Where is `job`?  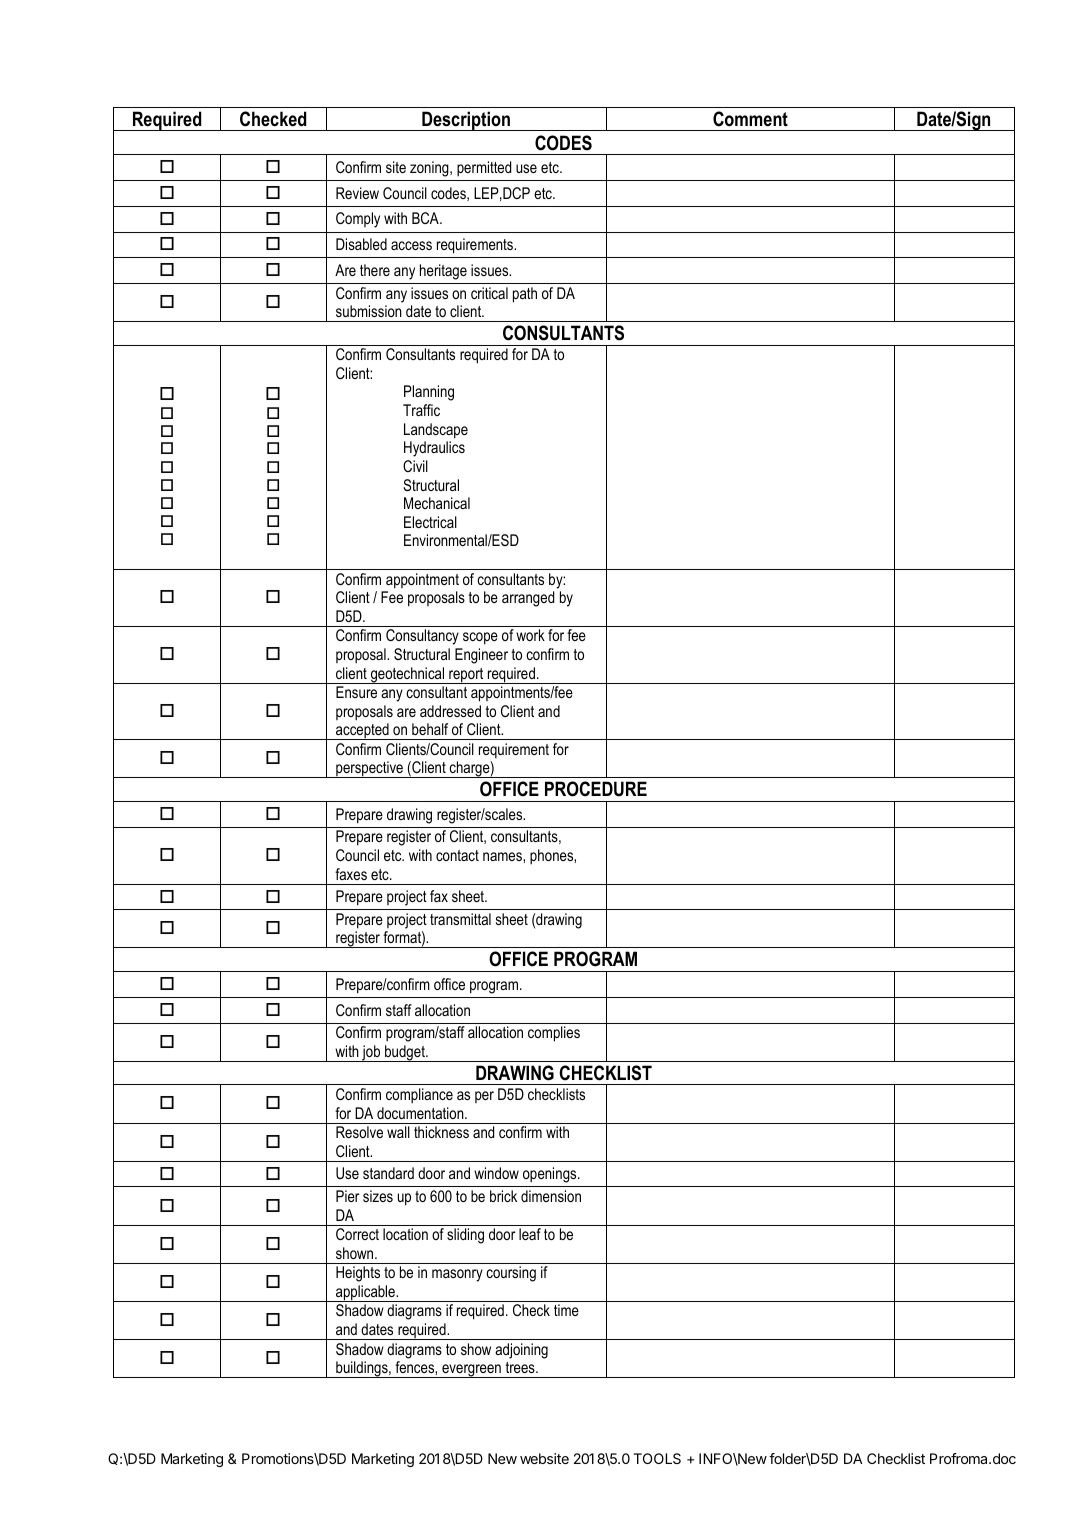
job is located at coordinates (371, 1053).
